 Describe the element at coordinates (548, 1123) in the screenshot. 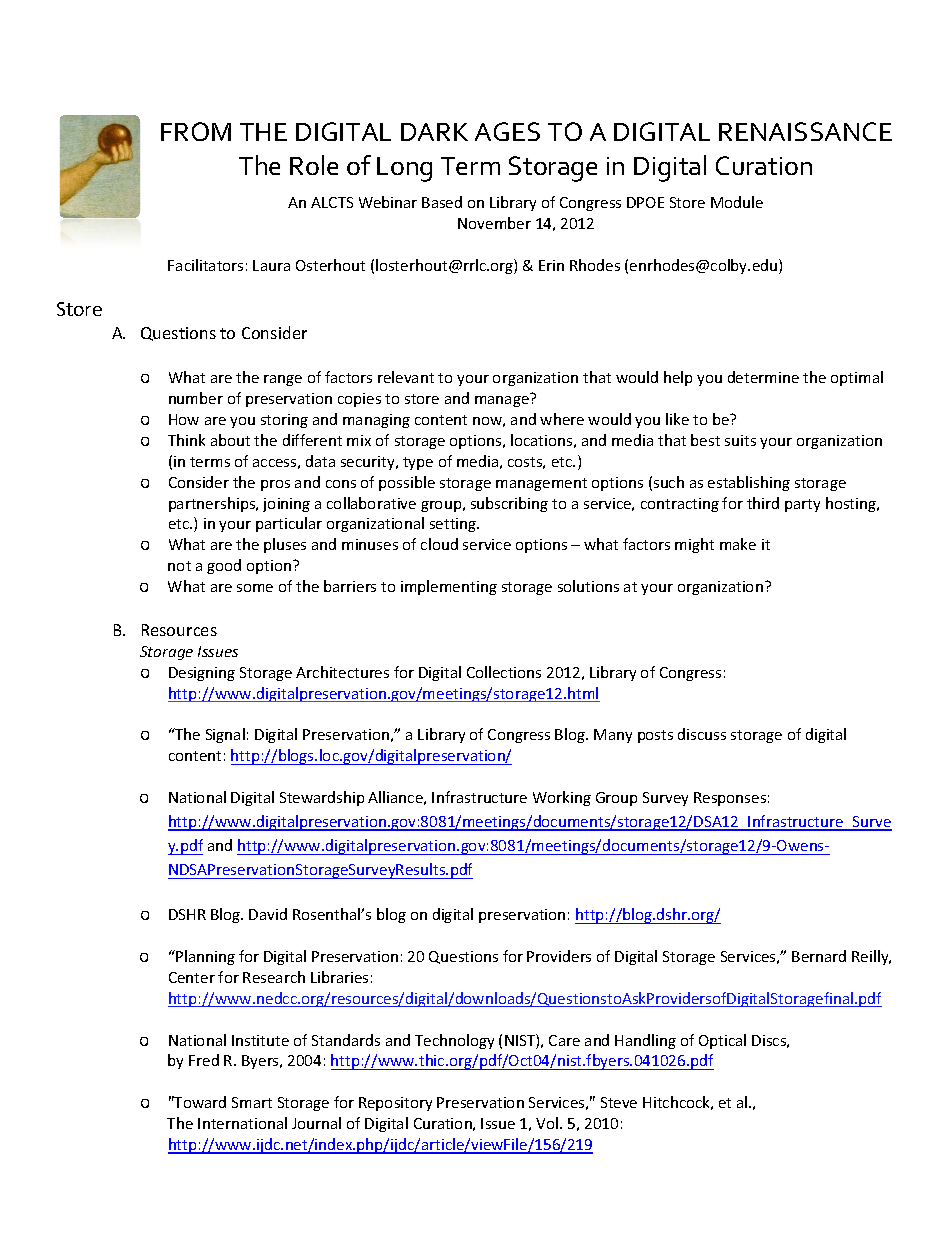

I see `Vol` at that location.
